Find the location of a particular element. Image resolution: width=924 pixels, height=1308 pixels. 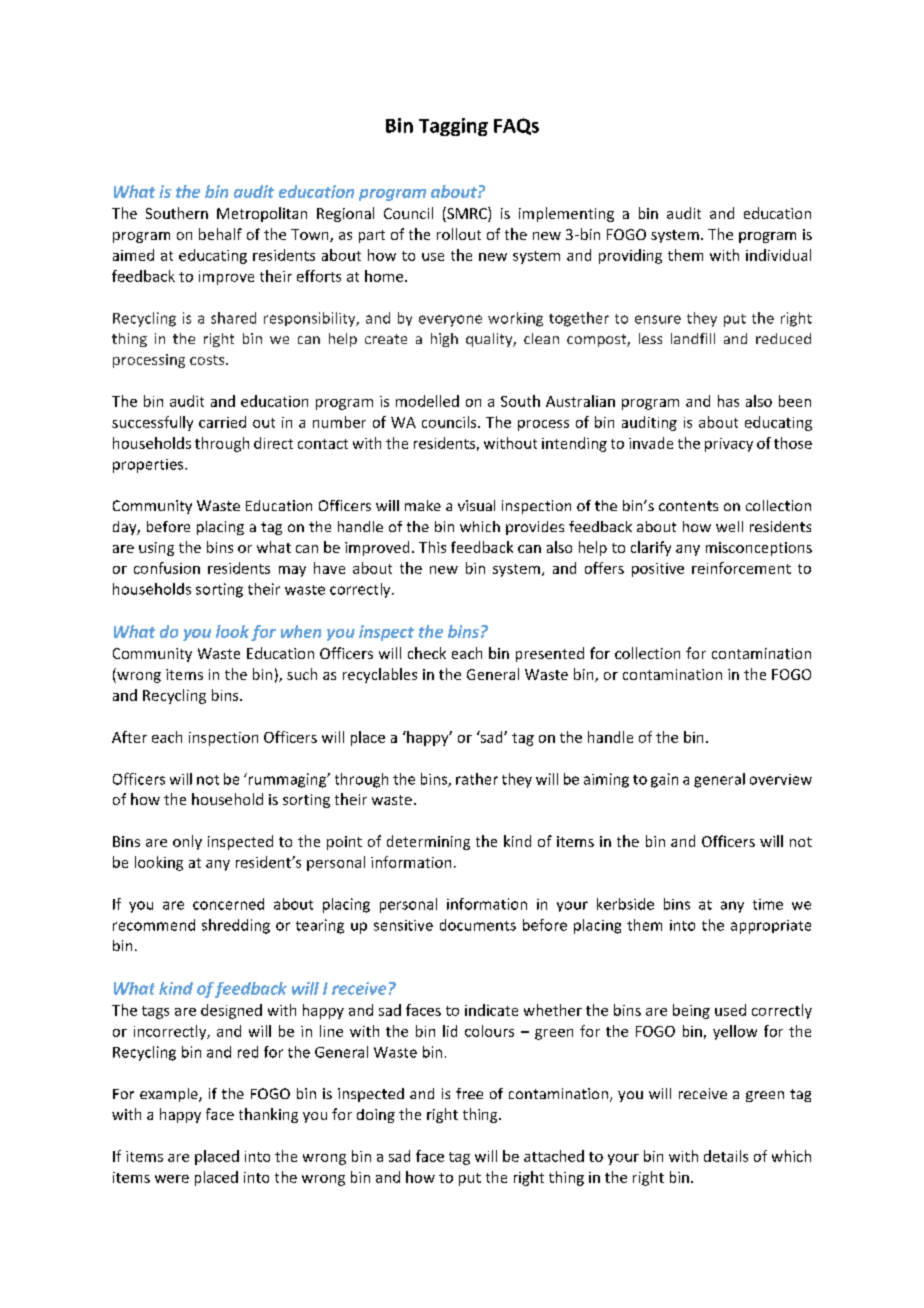

individual is located at coordinates (778, 255).
